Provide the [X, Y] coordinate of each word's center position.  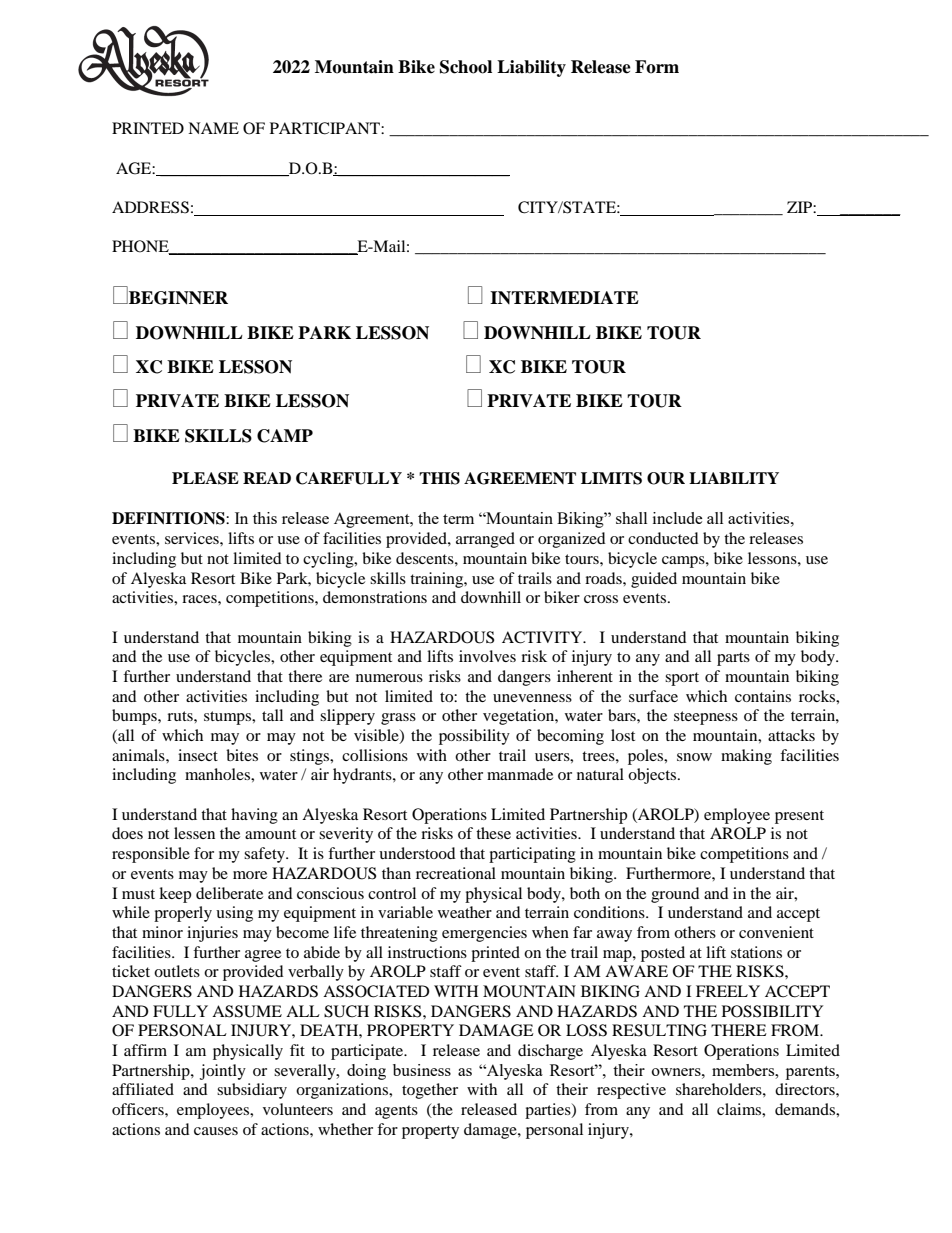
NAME [213, 128]
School [466, 67]
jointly [223, 1072]
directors [806, 1089]
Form [657, 67]
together [430, 1091]
